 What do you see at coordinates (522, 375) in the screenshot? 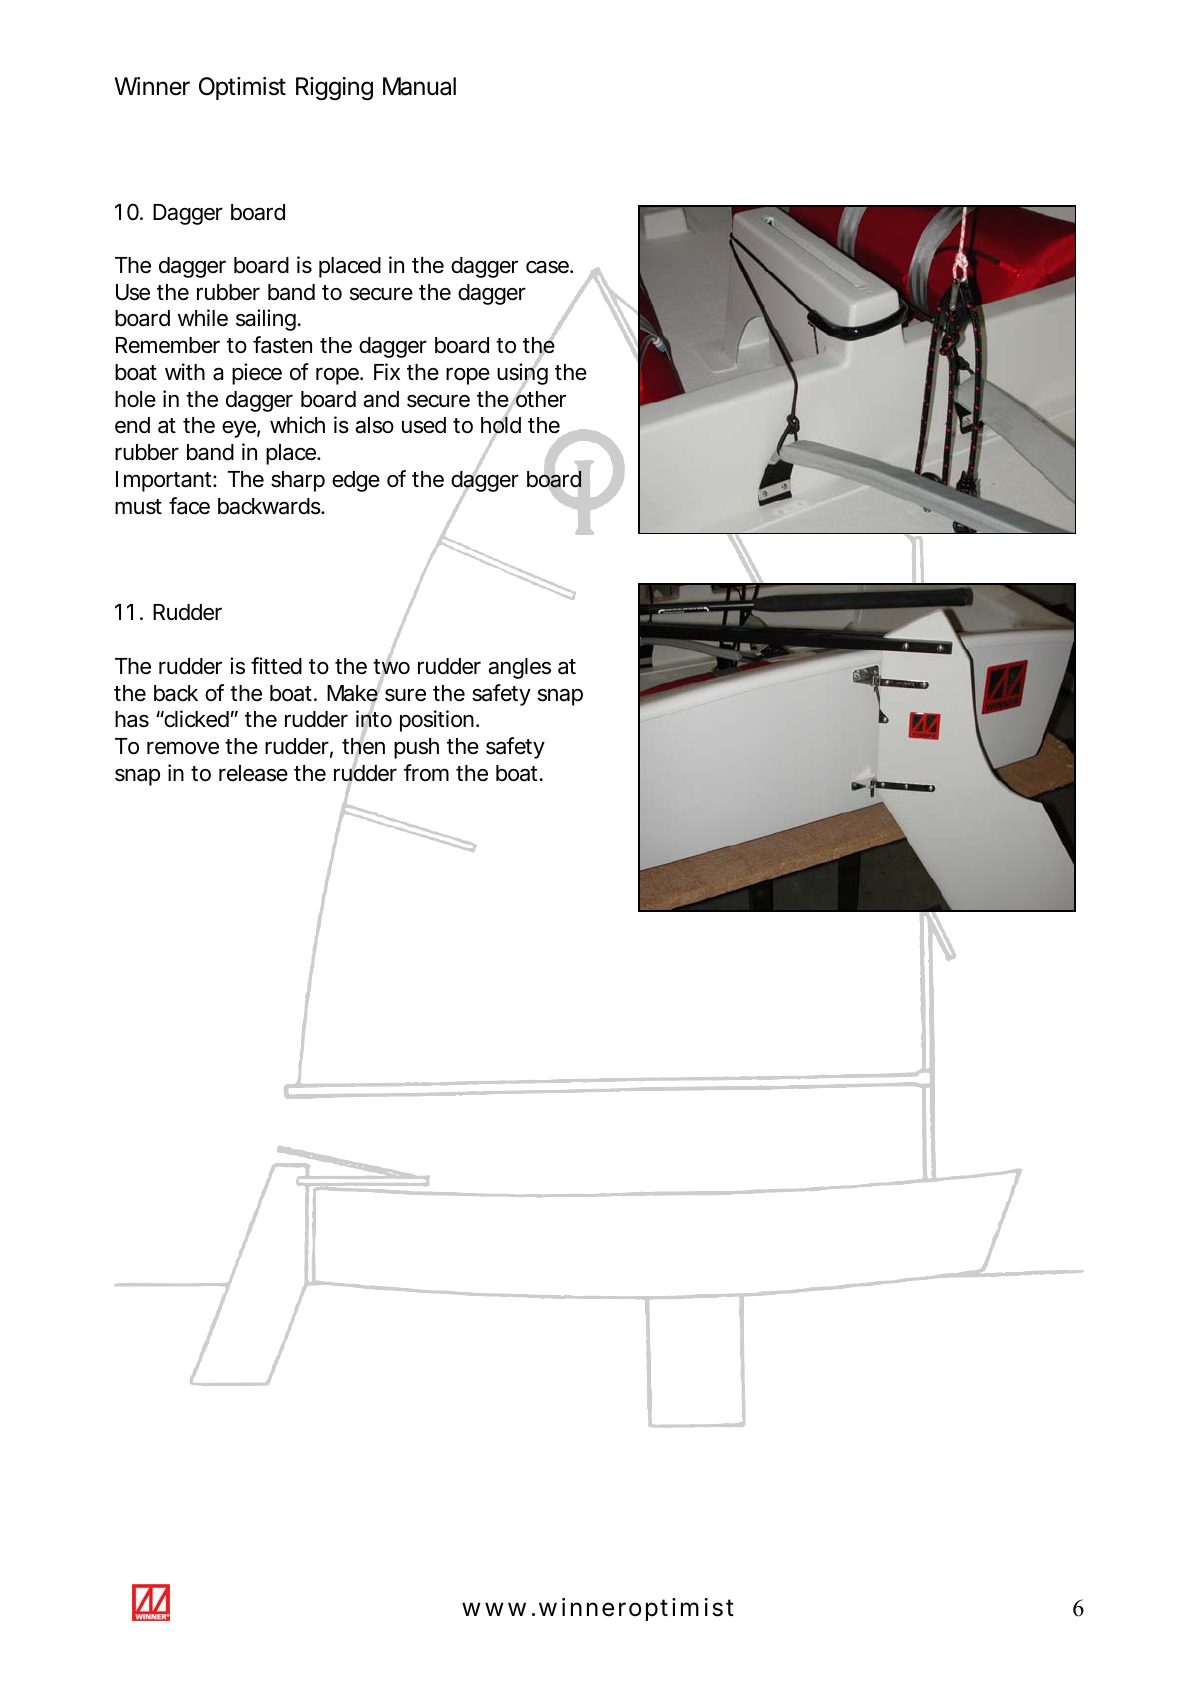
I see `using` at bounding box center [522, 375].
